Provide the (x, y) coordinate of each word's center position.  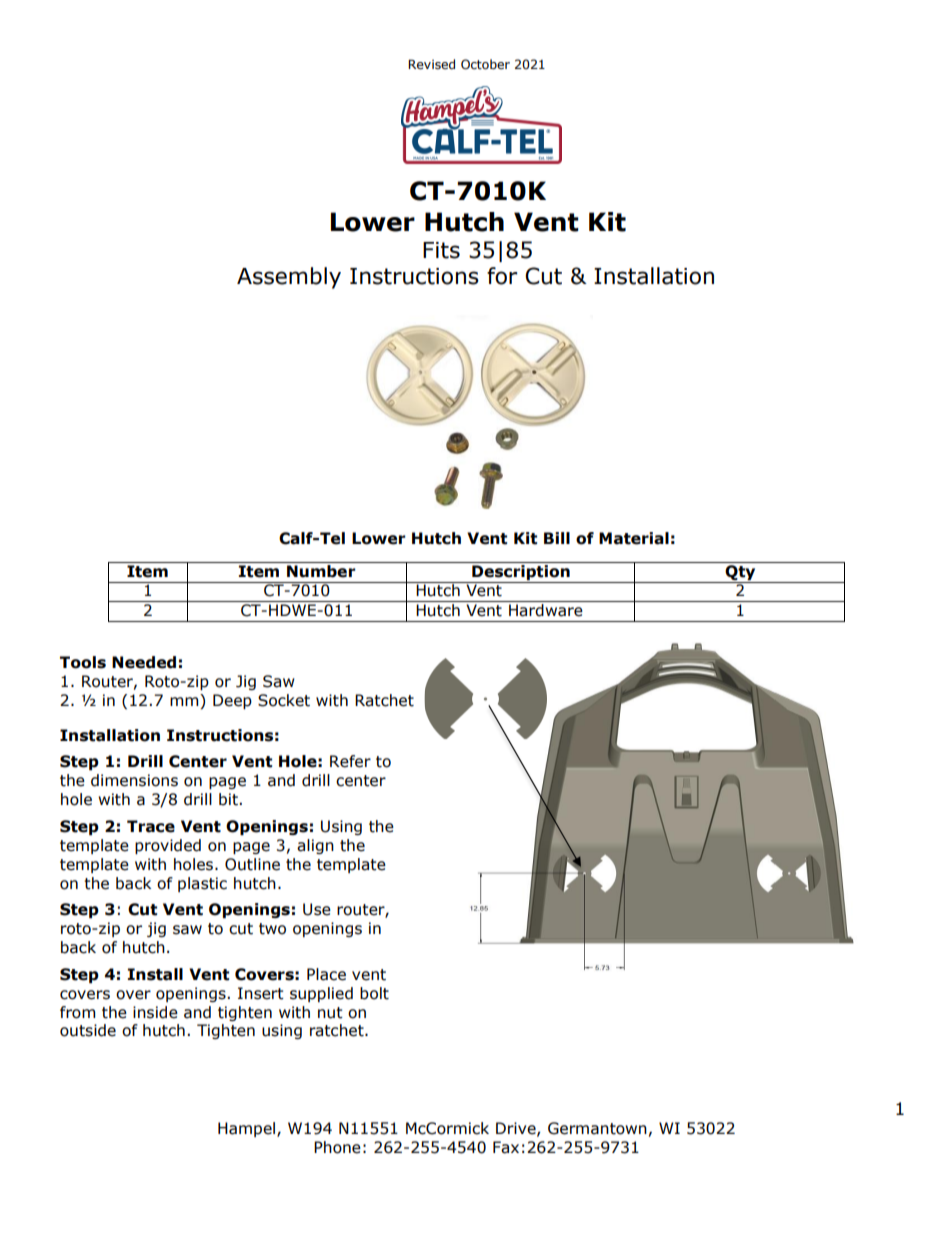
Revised (431, 64)
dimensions (134, 780)
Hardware (546, 610)
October (485, 64)
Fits (441, 250)
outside (88, 1030)
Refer (350, 761)
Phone (337, 1147)
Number (321, 570)
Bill (557, 538)
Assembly (289, 278)
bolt (374, 993)
